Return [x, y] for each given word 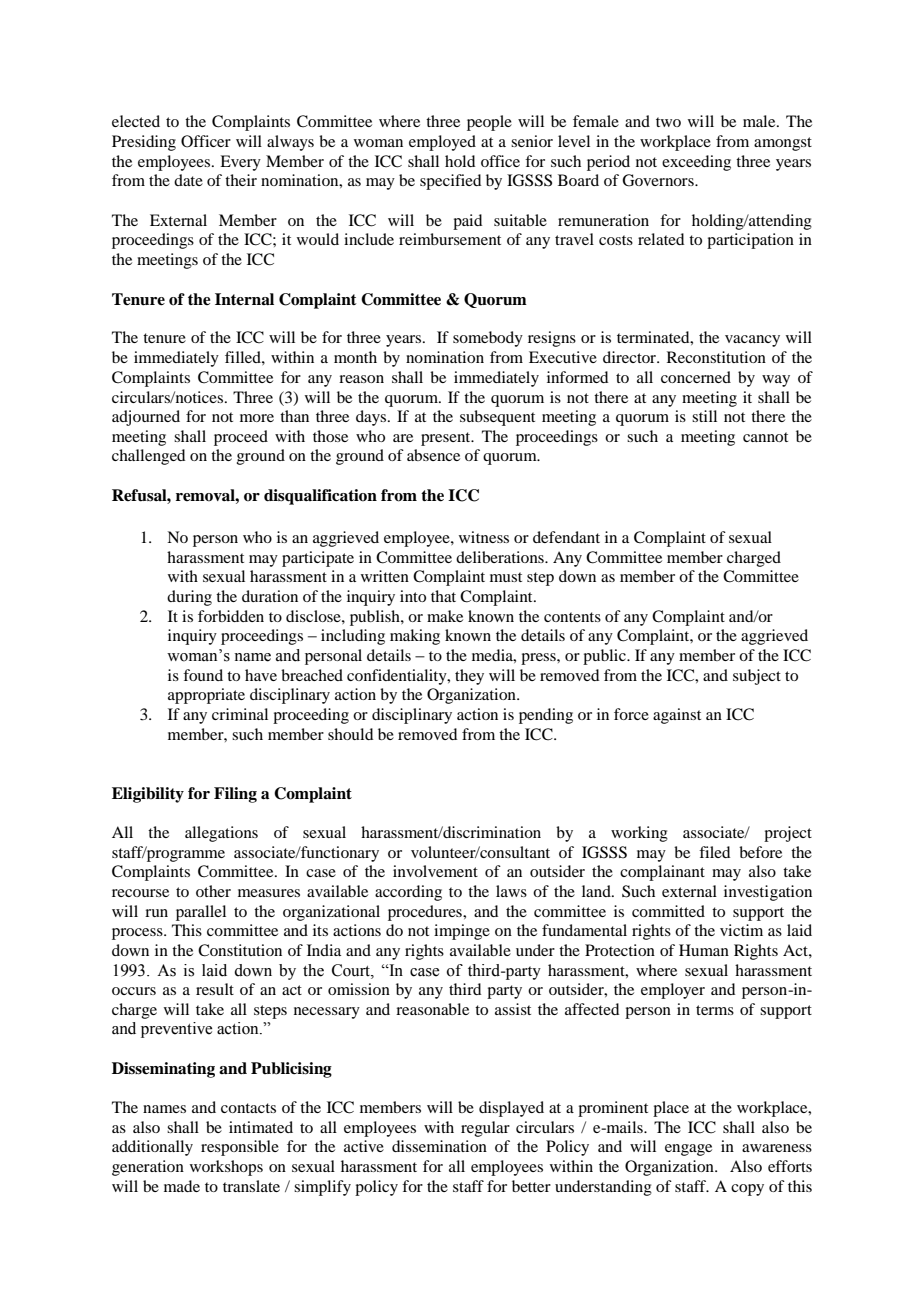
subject [757, 677]
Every [240, 163]
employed [442, 143]
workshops [226, 1168]
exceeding [696, 163]
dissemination [439, 1146]
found [203, 675]
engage [688, 1150]
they [469, 677]
